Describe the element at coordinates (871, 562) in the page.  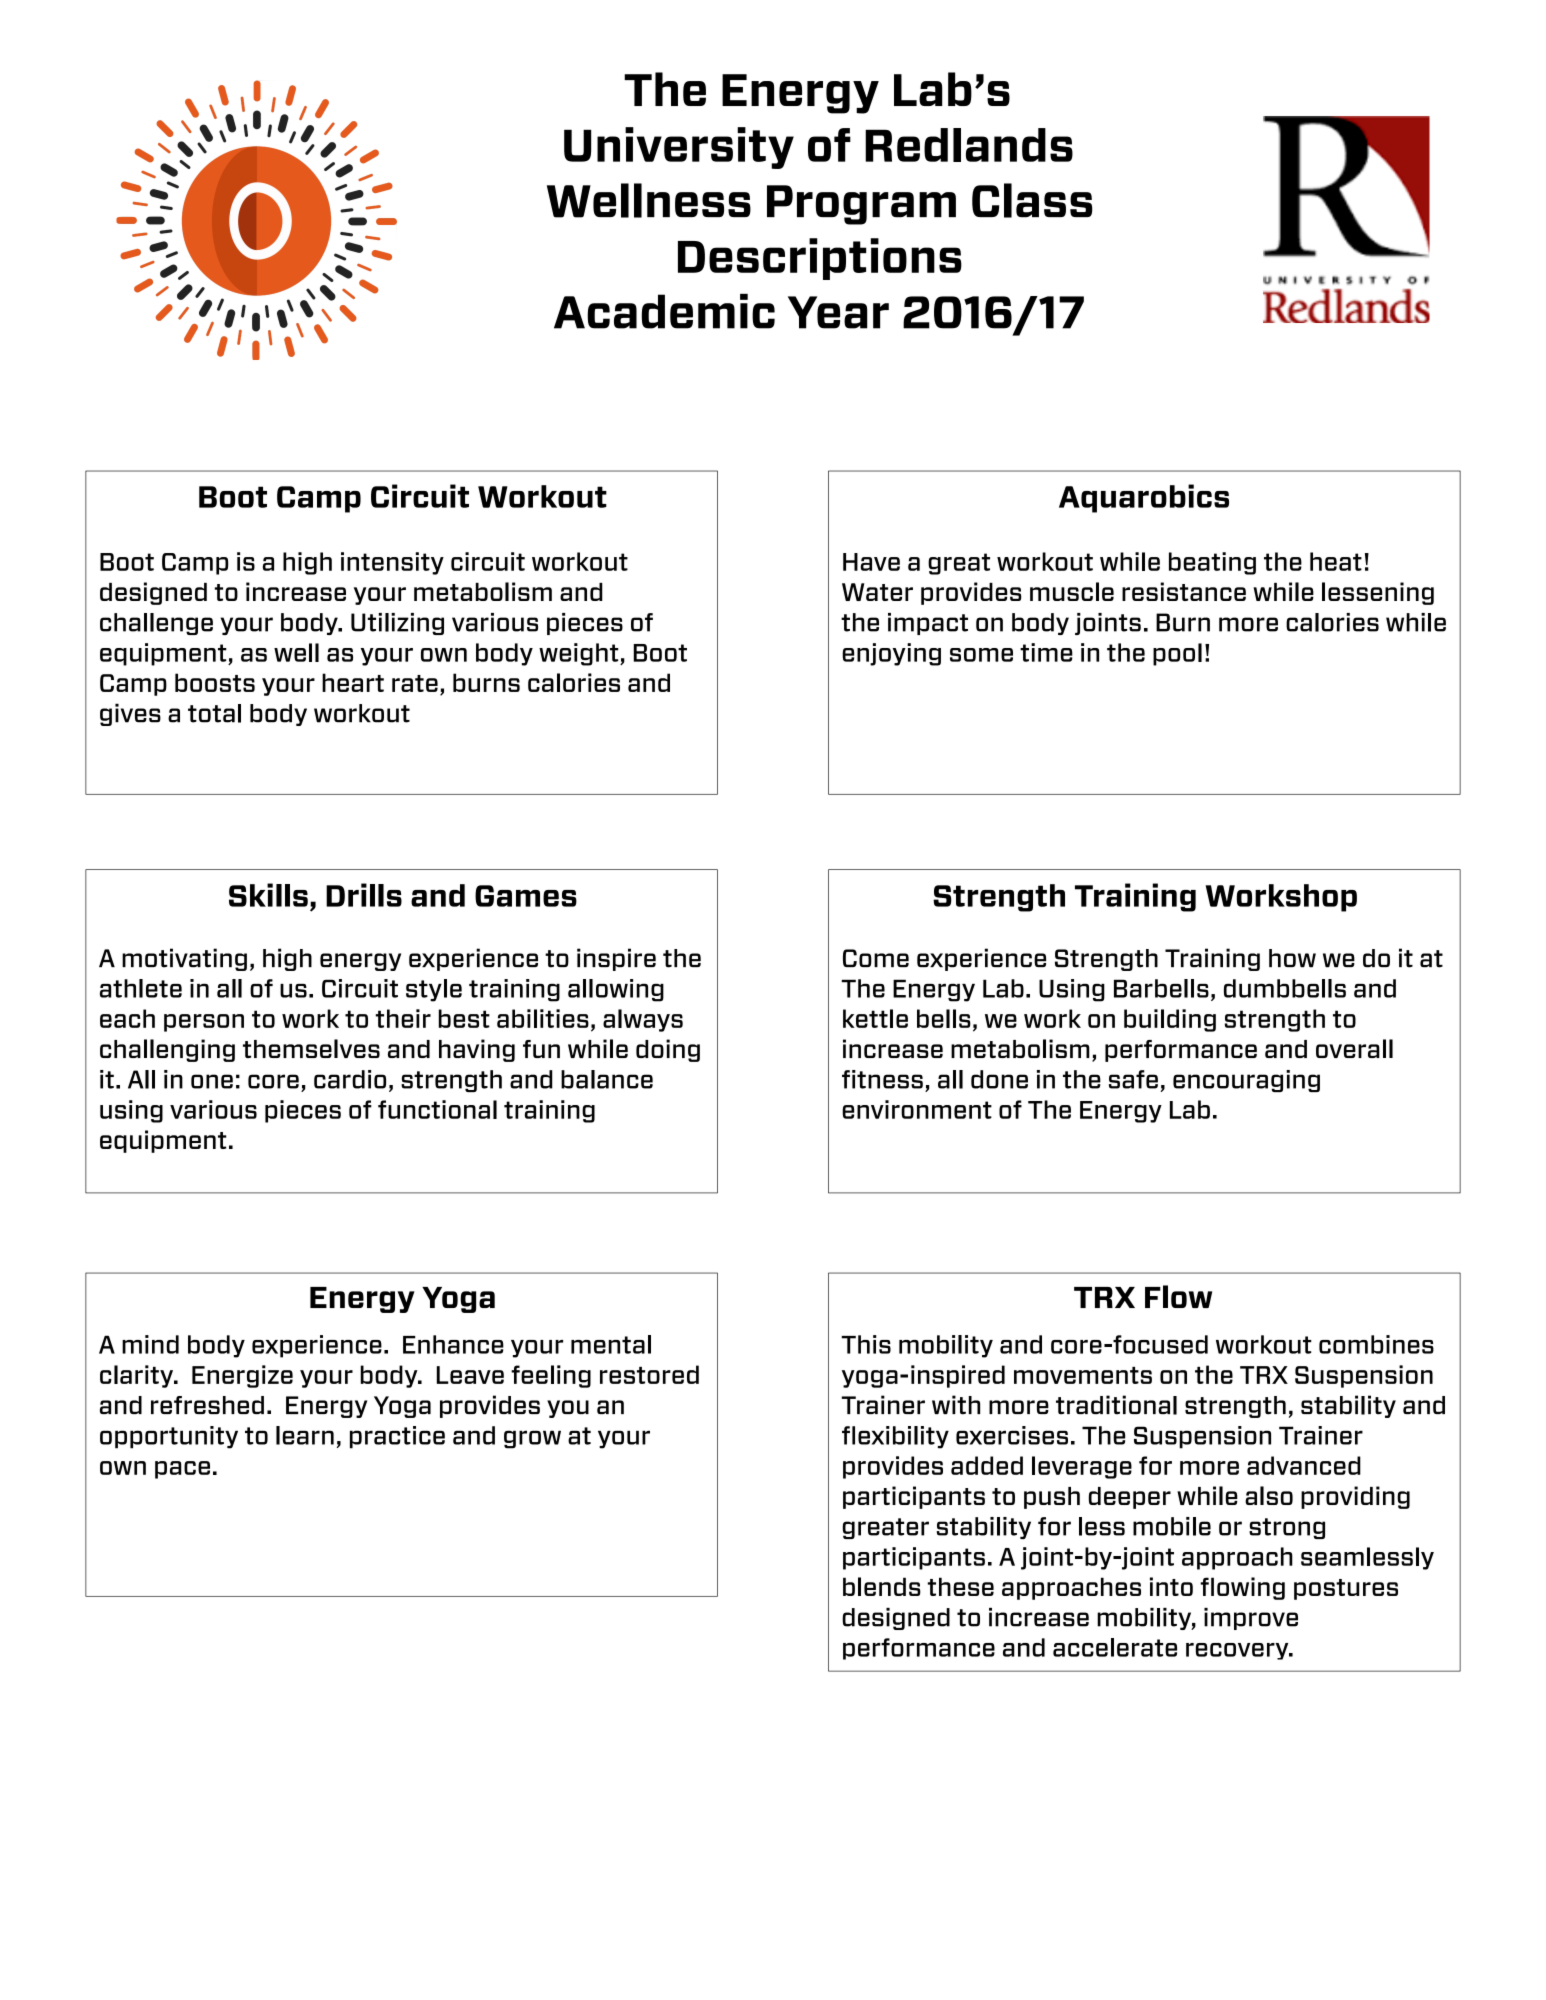
I see `Have` at that location.
